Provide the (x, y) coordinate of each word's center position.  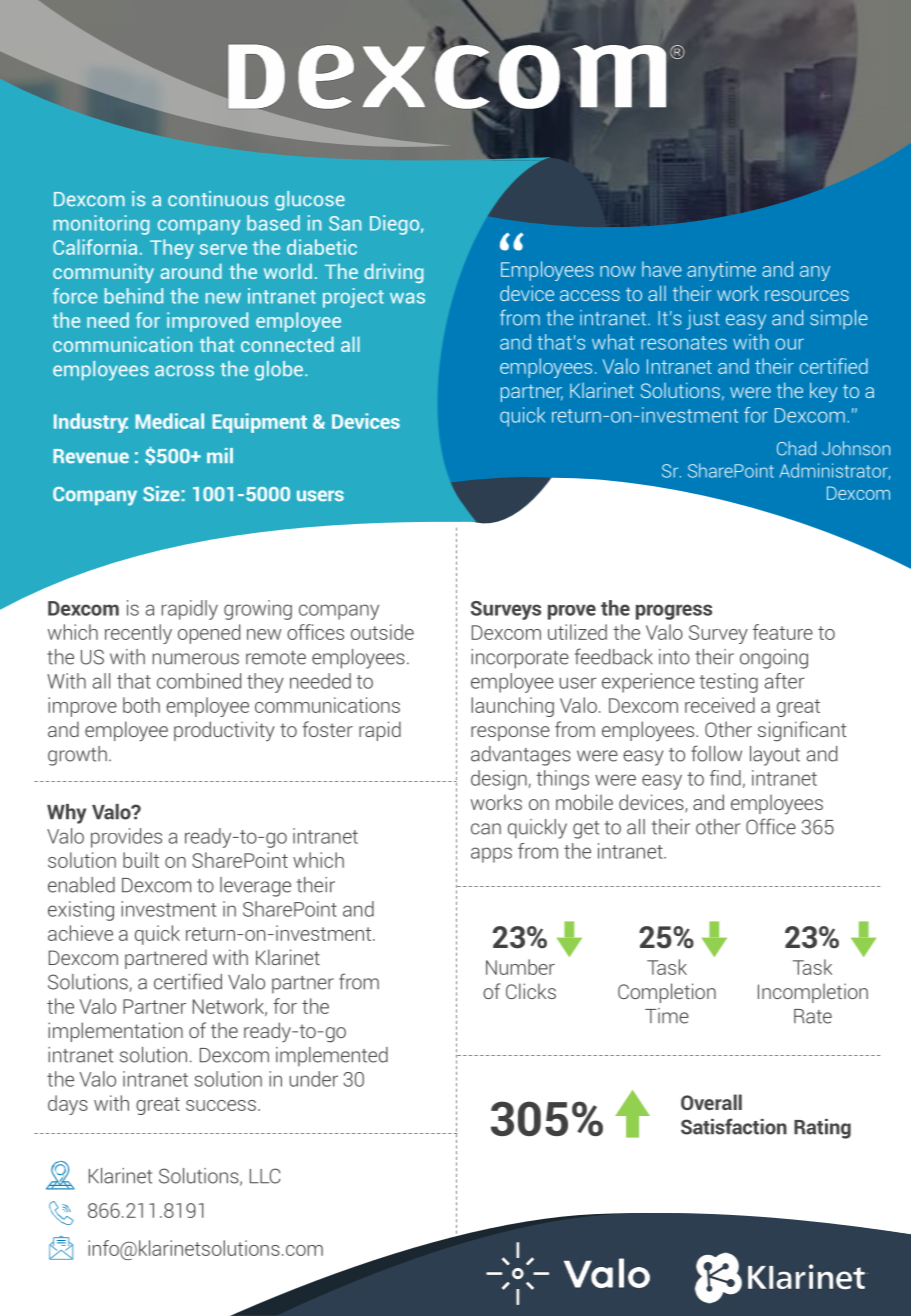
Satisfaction (734, 1126)
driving (393, 273)
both (141, 705)
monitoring (101, 225)
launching (512, 707)
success (221, 1105)
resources (807, 295)
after (784, 681)
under (314, 1079)
